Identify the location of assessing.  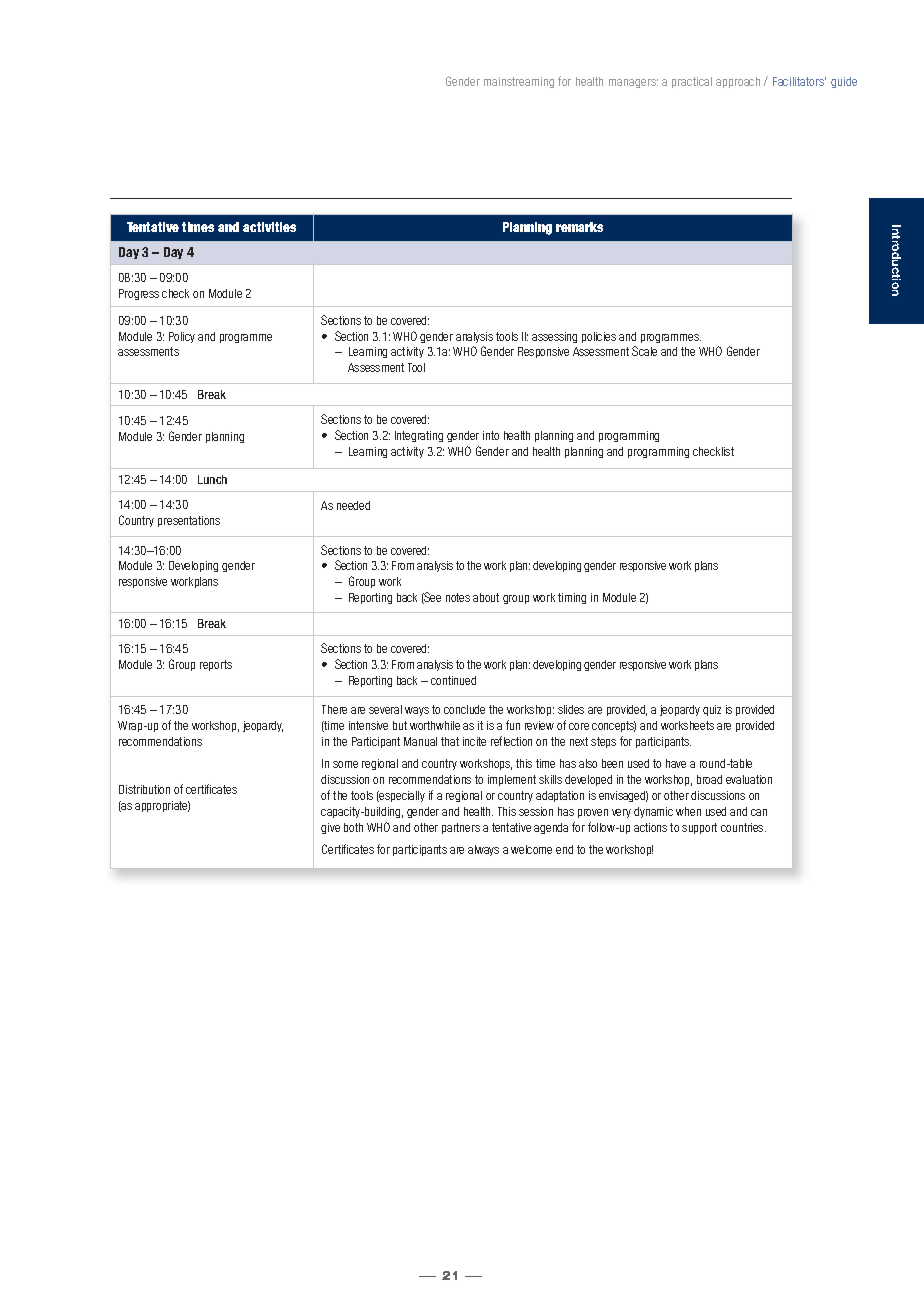
(554, 337).
